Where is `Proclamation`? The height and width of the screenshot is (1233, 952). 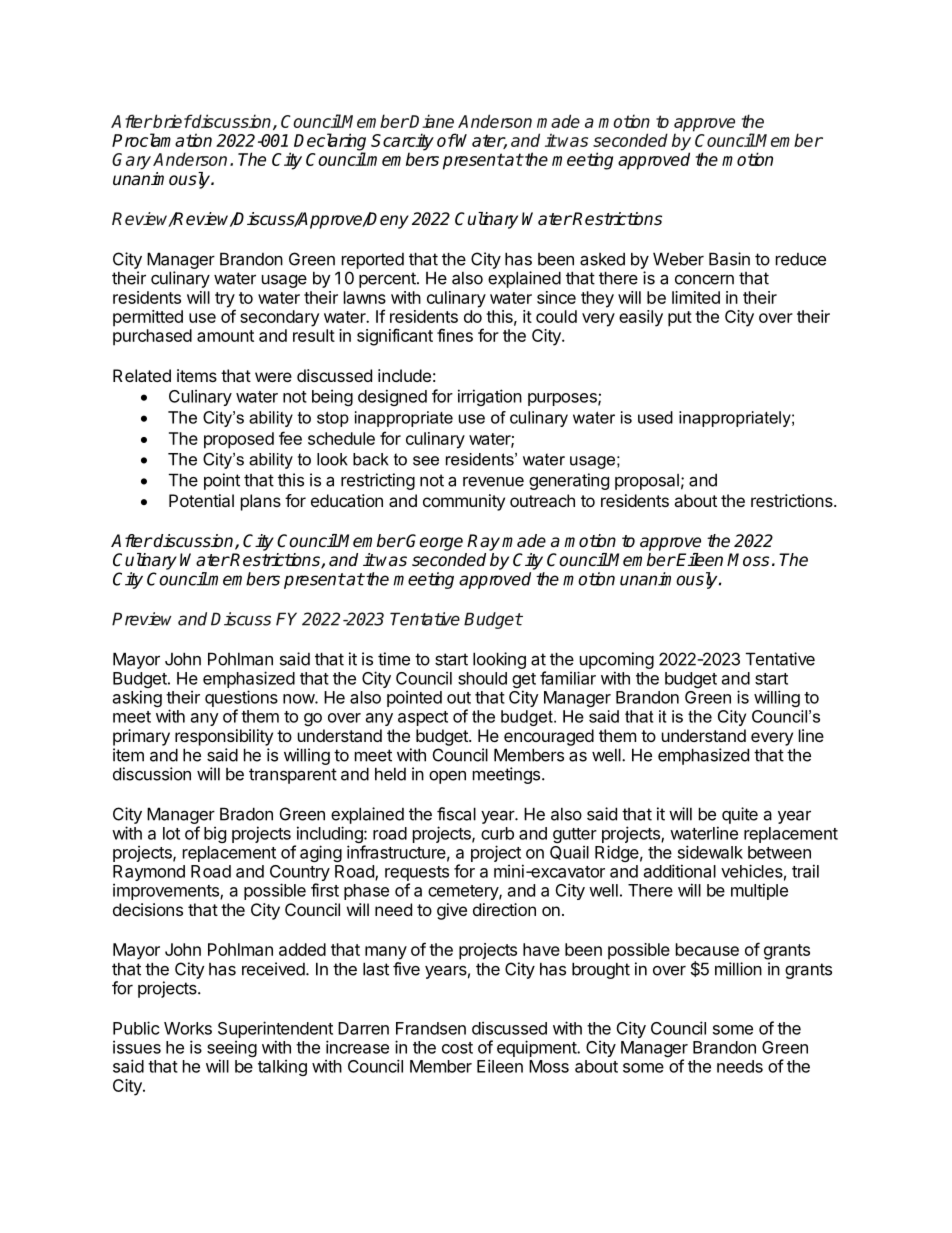 Proclamation is located at coordinates (162, 140).
